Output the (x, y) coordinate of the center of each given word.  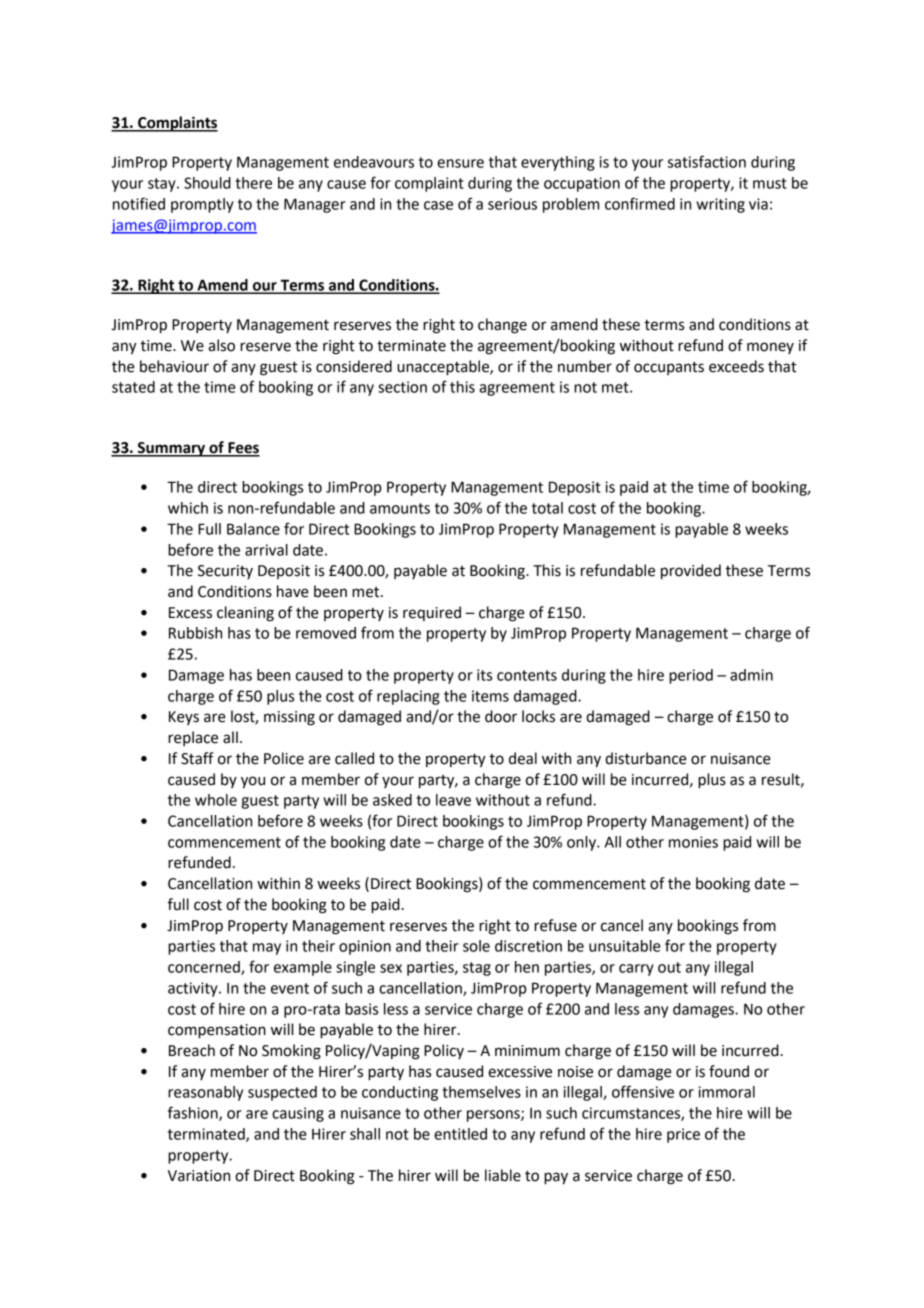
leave (453, 800)
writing (720, 205)
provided (691, 572)
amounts (400, 508)
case (438, 205)
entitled (460, 1134)
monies (693, 842)
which (188, 508)
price (683, 1135)
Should (207, 183)
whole (216, 800)
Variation (199, 1176)
